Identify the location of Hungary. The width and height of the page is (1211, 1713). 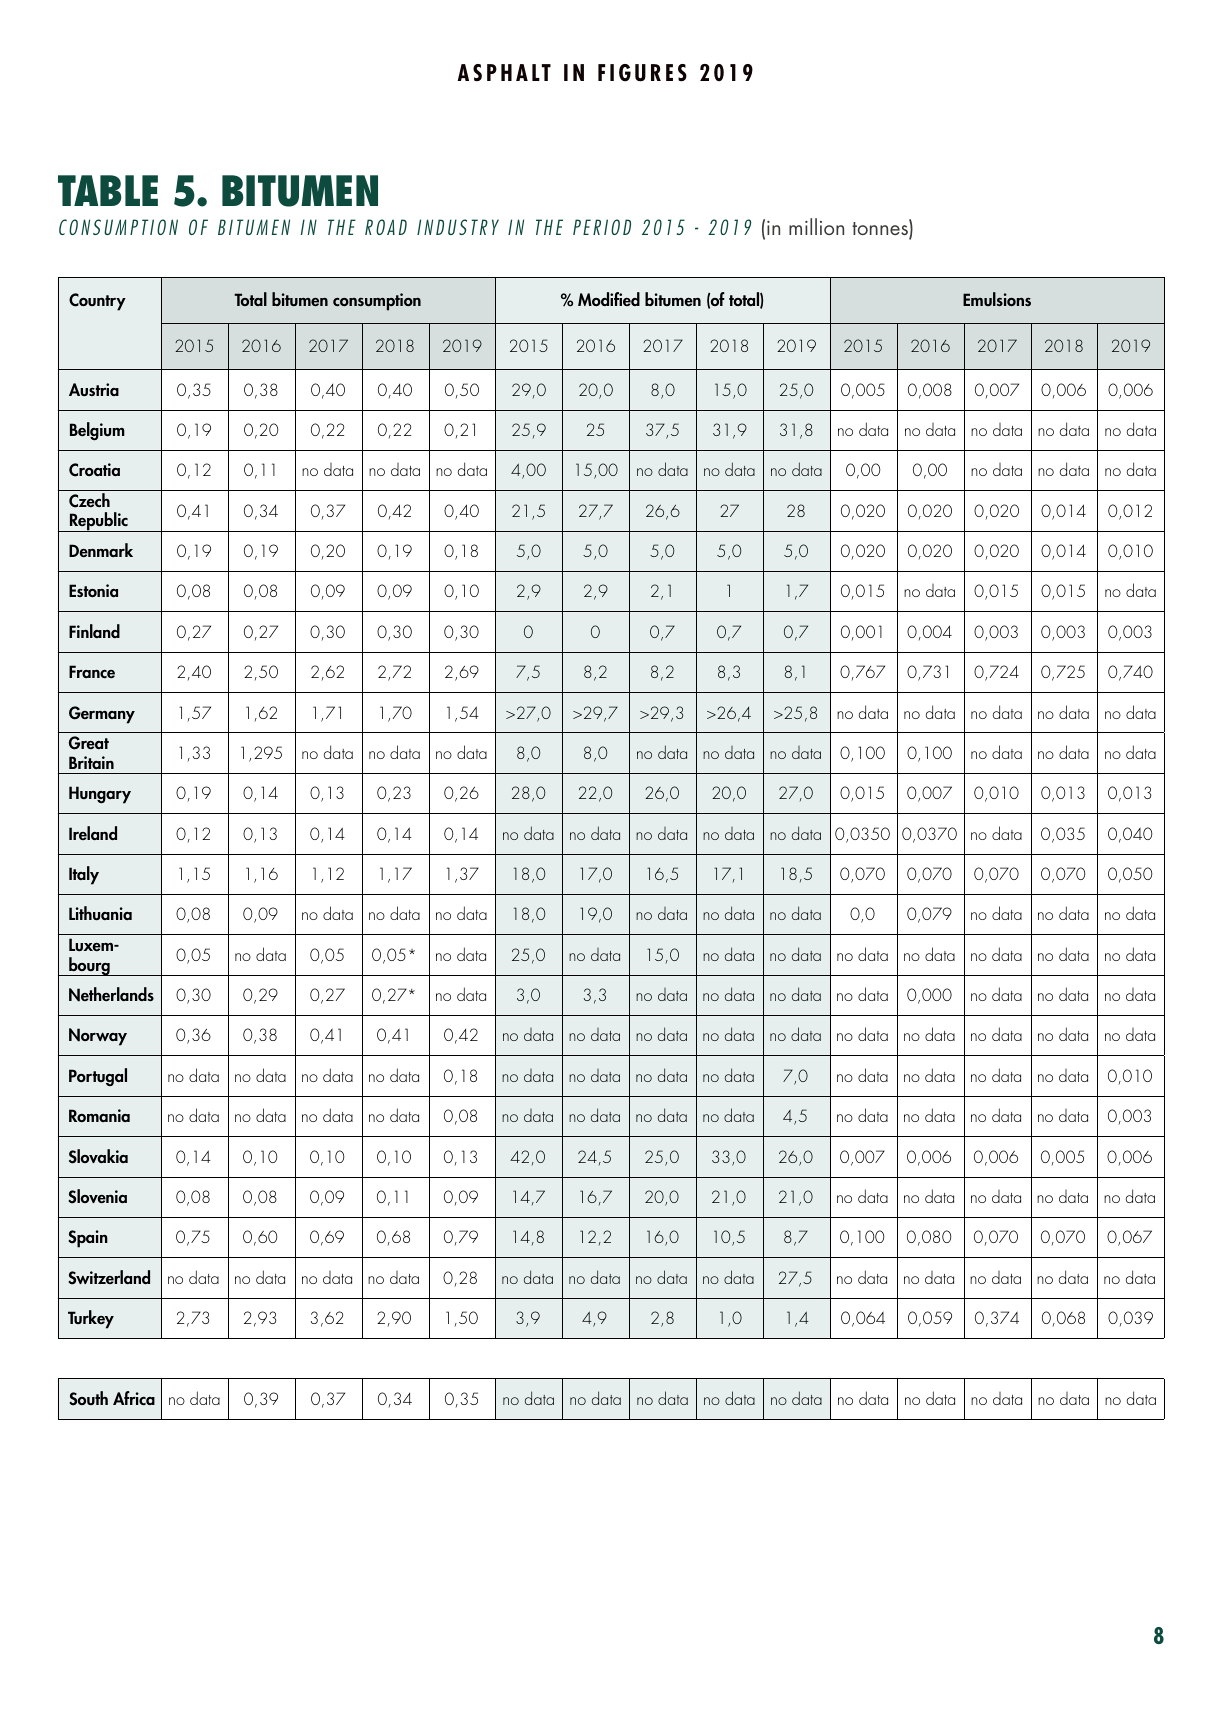
(100, 795).
